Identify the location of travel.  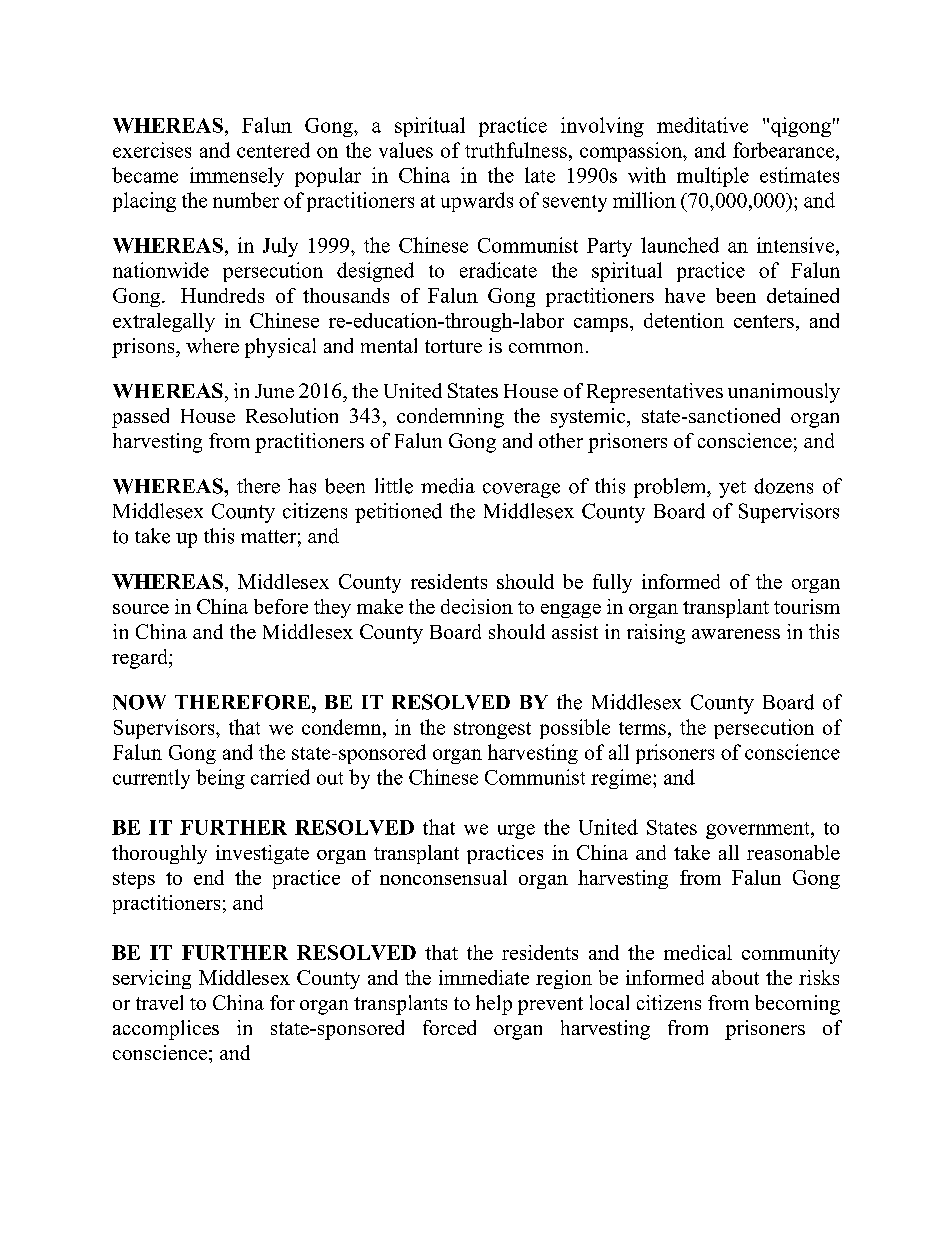
(159, 1002).
